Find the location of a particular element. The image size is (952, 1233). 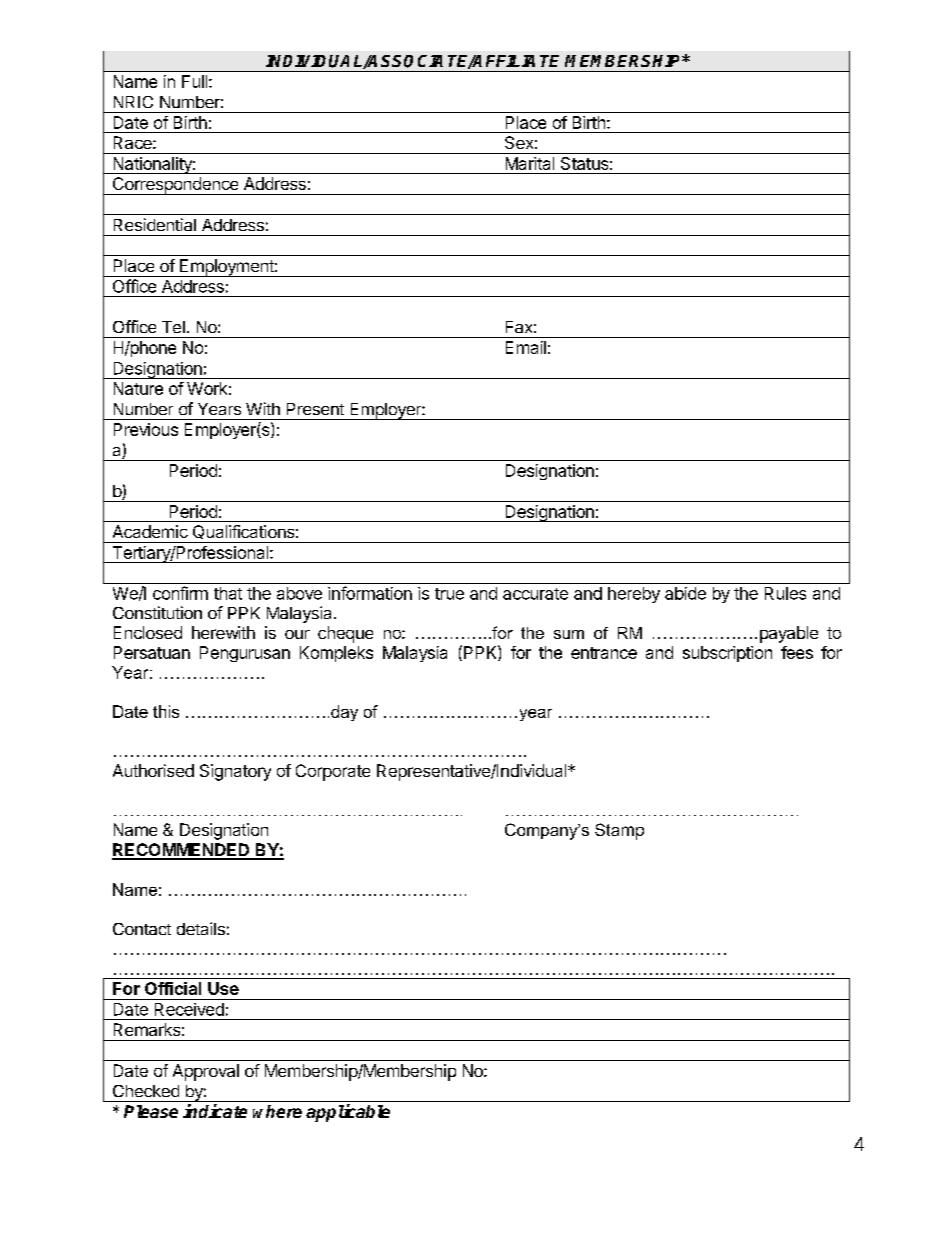

fees is located at coordinates (797, 652).
